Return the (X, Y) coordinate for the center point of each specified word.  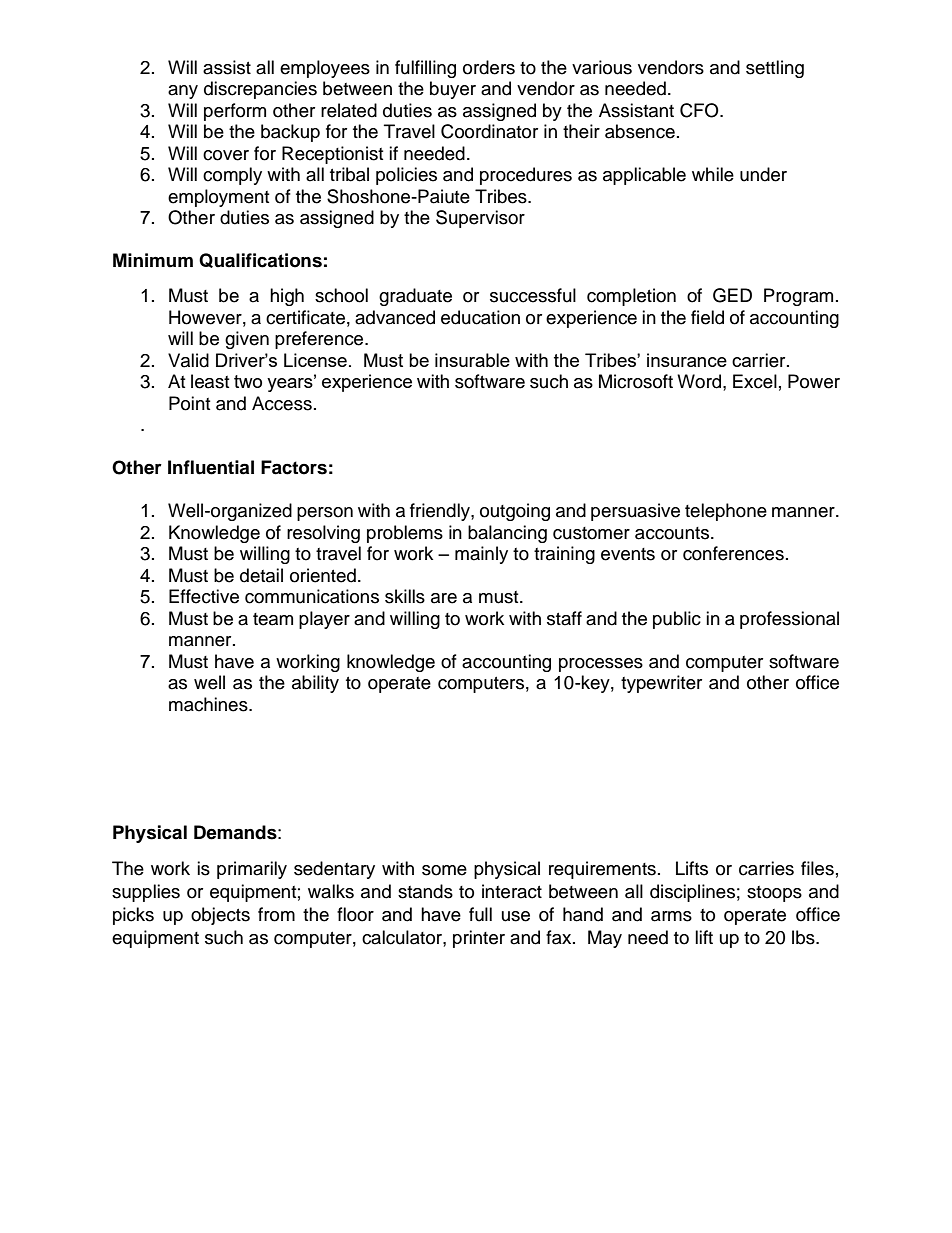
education (480, 317)
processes (601, 665)
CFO (700, 110)
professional (789, 620)
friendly (441, 512)
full (480, 914)
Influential (211, 467)
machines (209, 704)
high (287, 297)
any (183, 92)
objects (220, 916)
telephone (726, 512)
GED (732, 295)
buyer (453, 90)
